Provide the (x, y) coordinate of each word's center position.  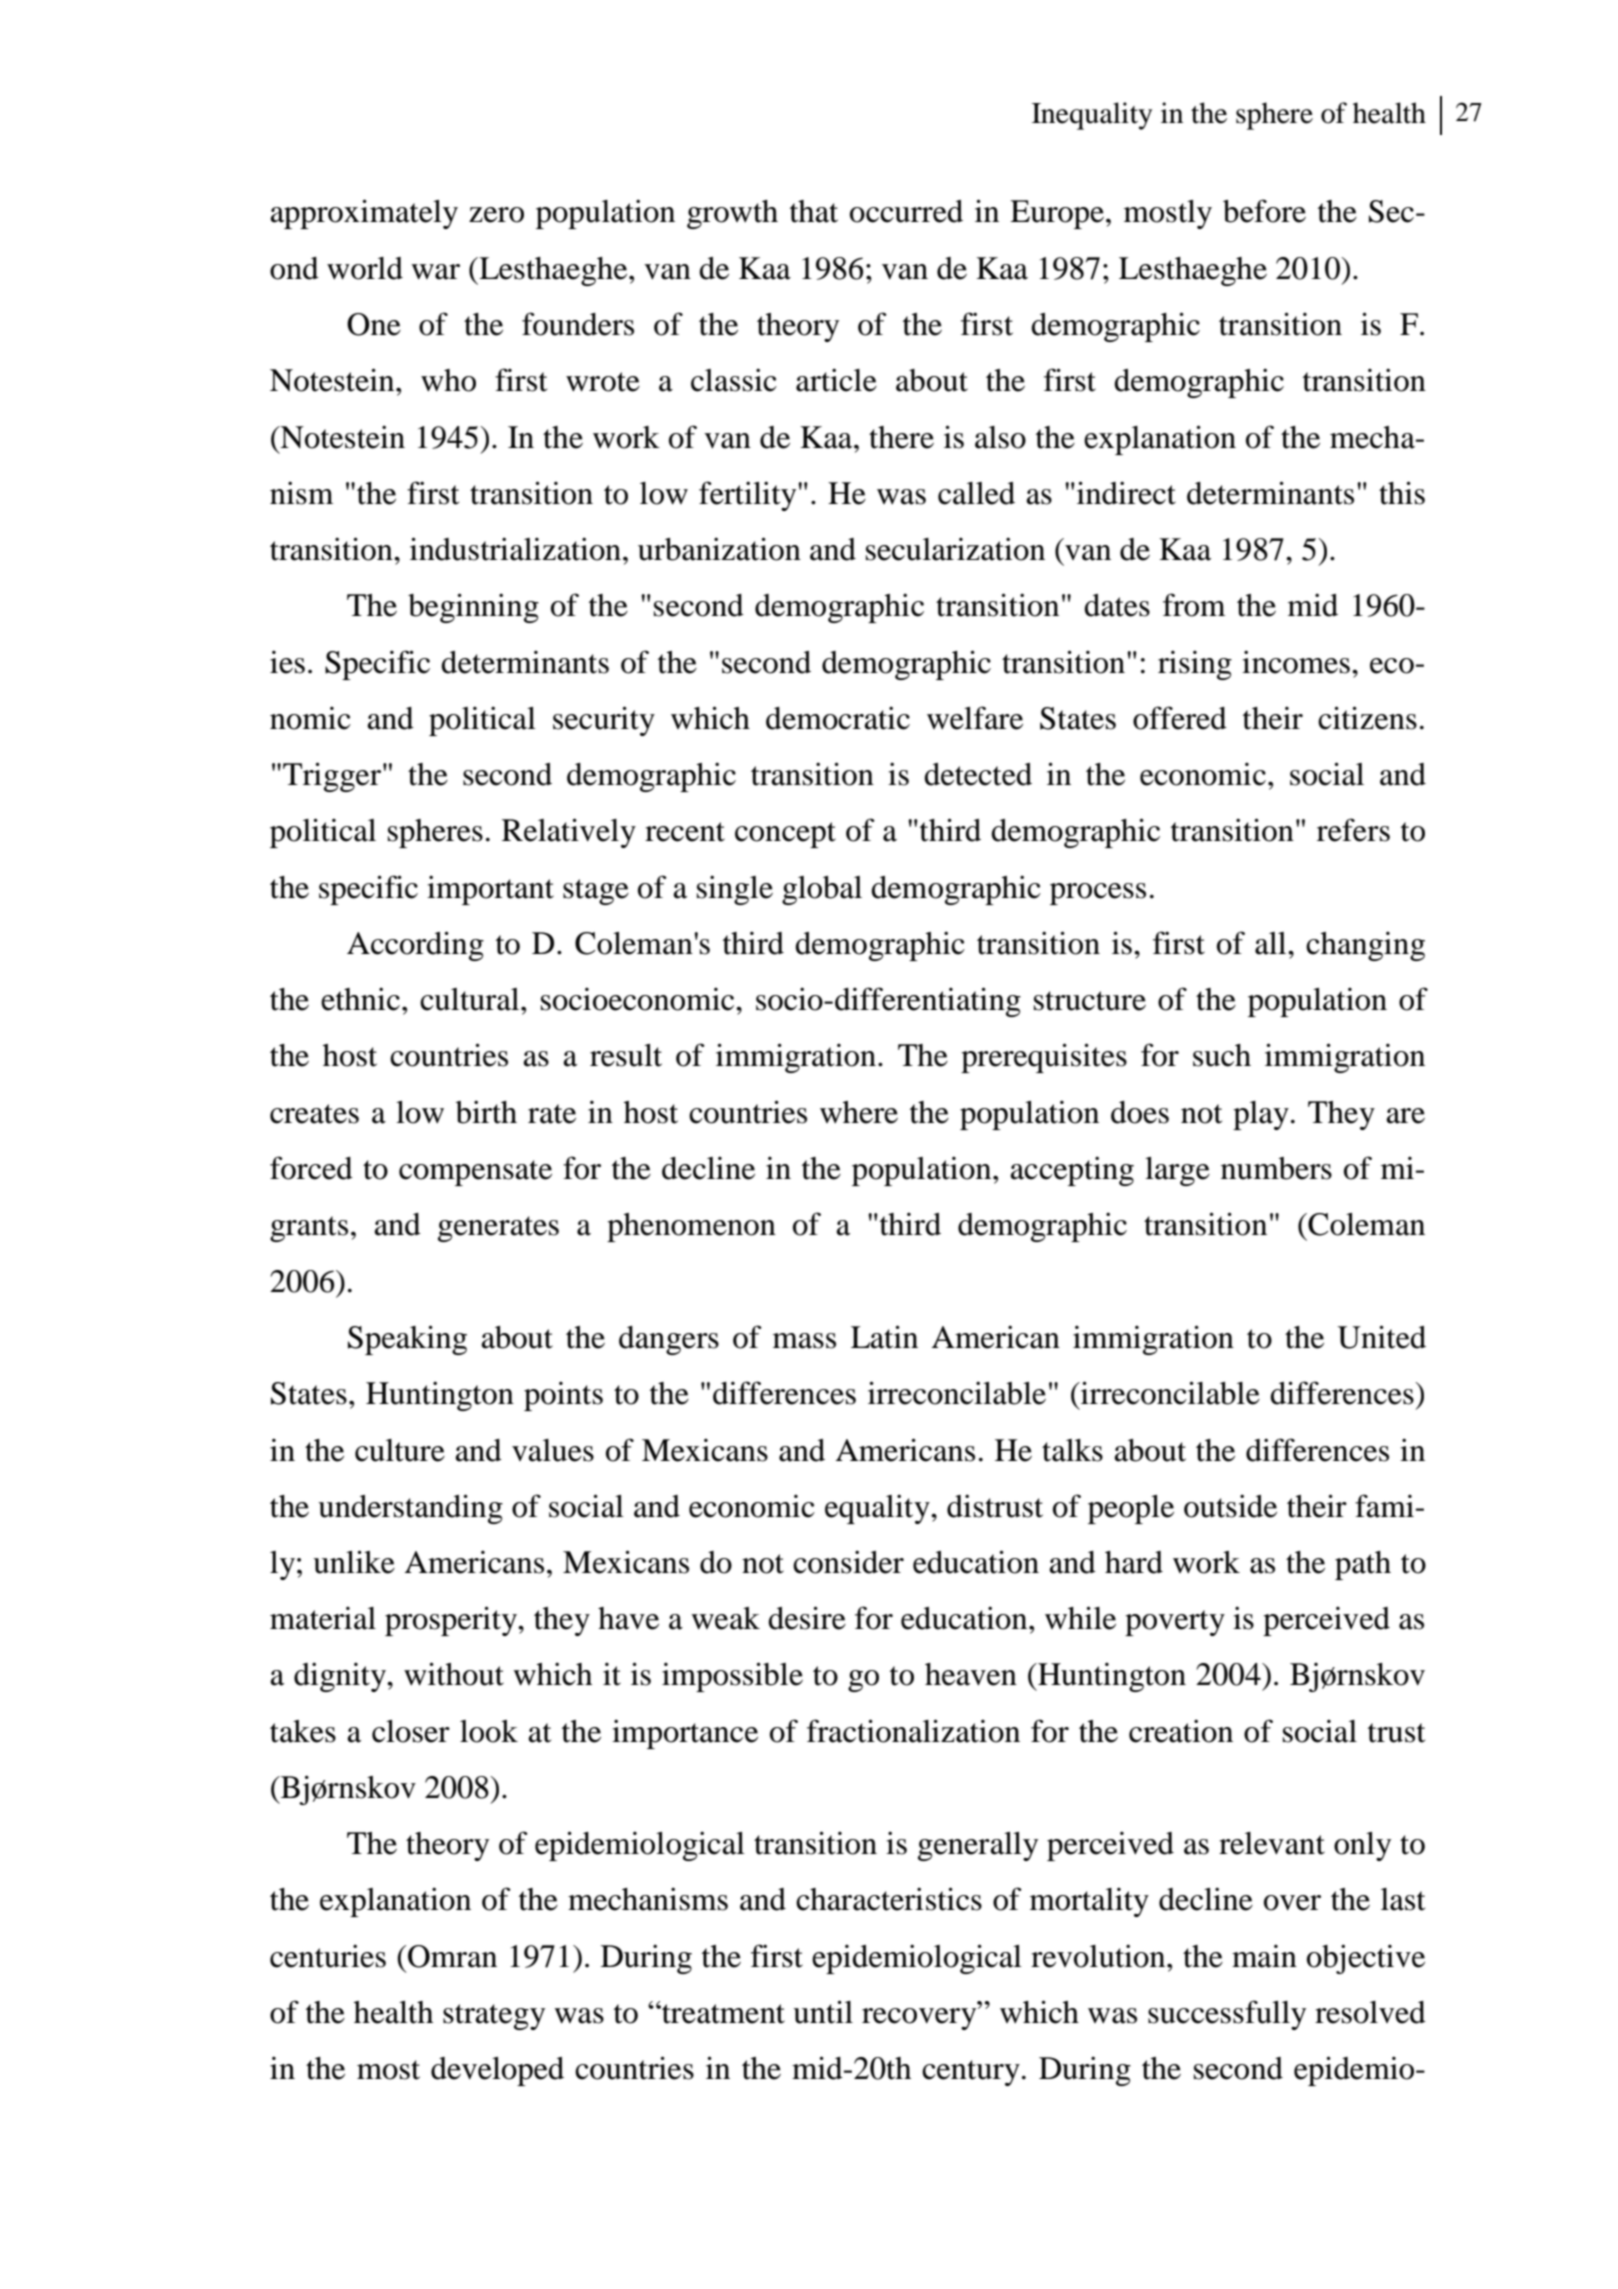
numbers (1276, 1168)
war (435, 272)
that (814, 211)
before (1264, 211)
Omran (452, 1956)
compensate (475, 1173)
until (823, 2012)
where (859, 1112)
